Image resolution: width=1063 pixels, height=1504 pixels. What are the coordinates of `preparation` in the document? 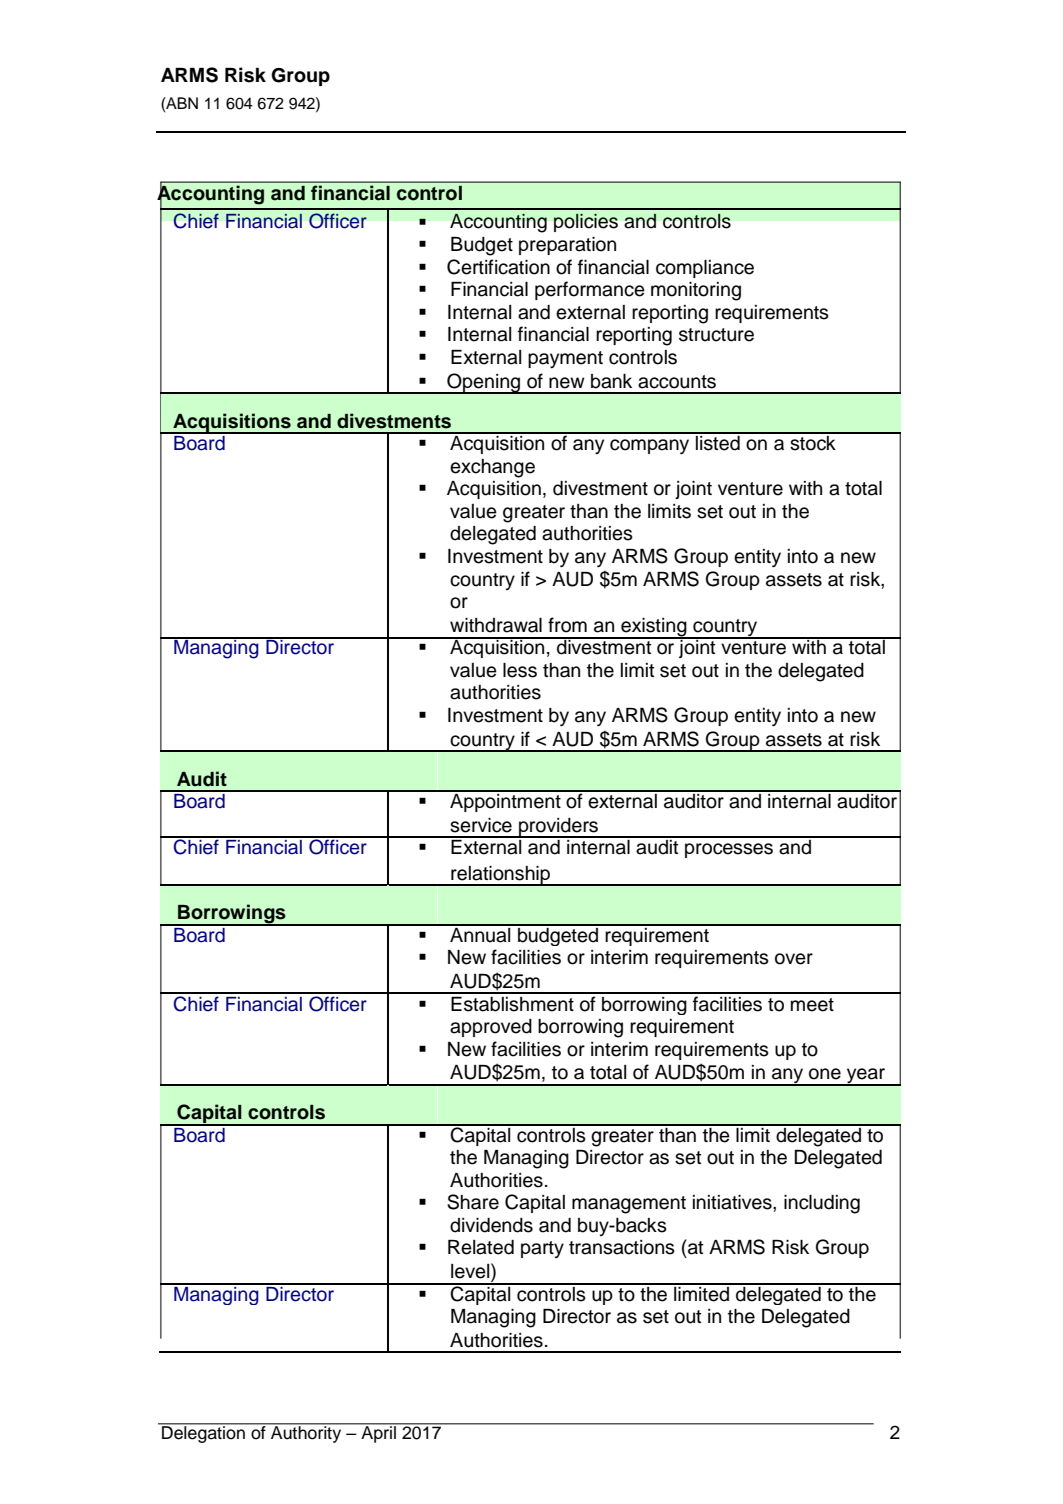 It's located at (567, 246).
